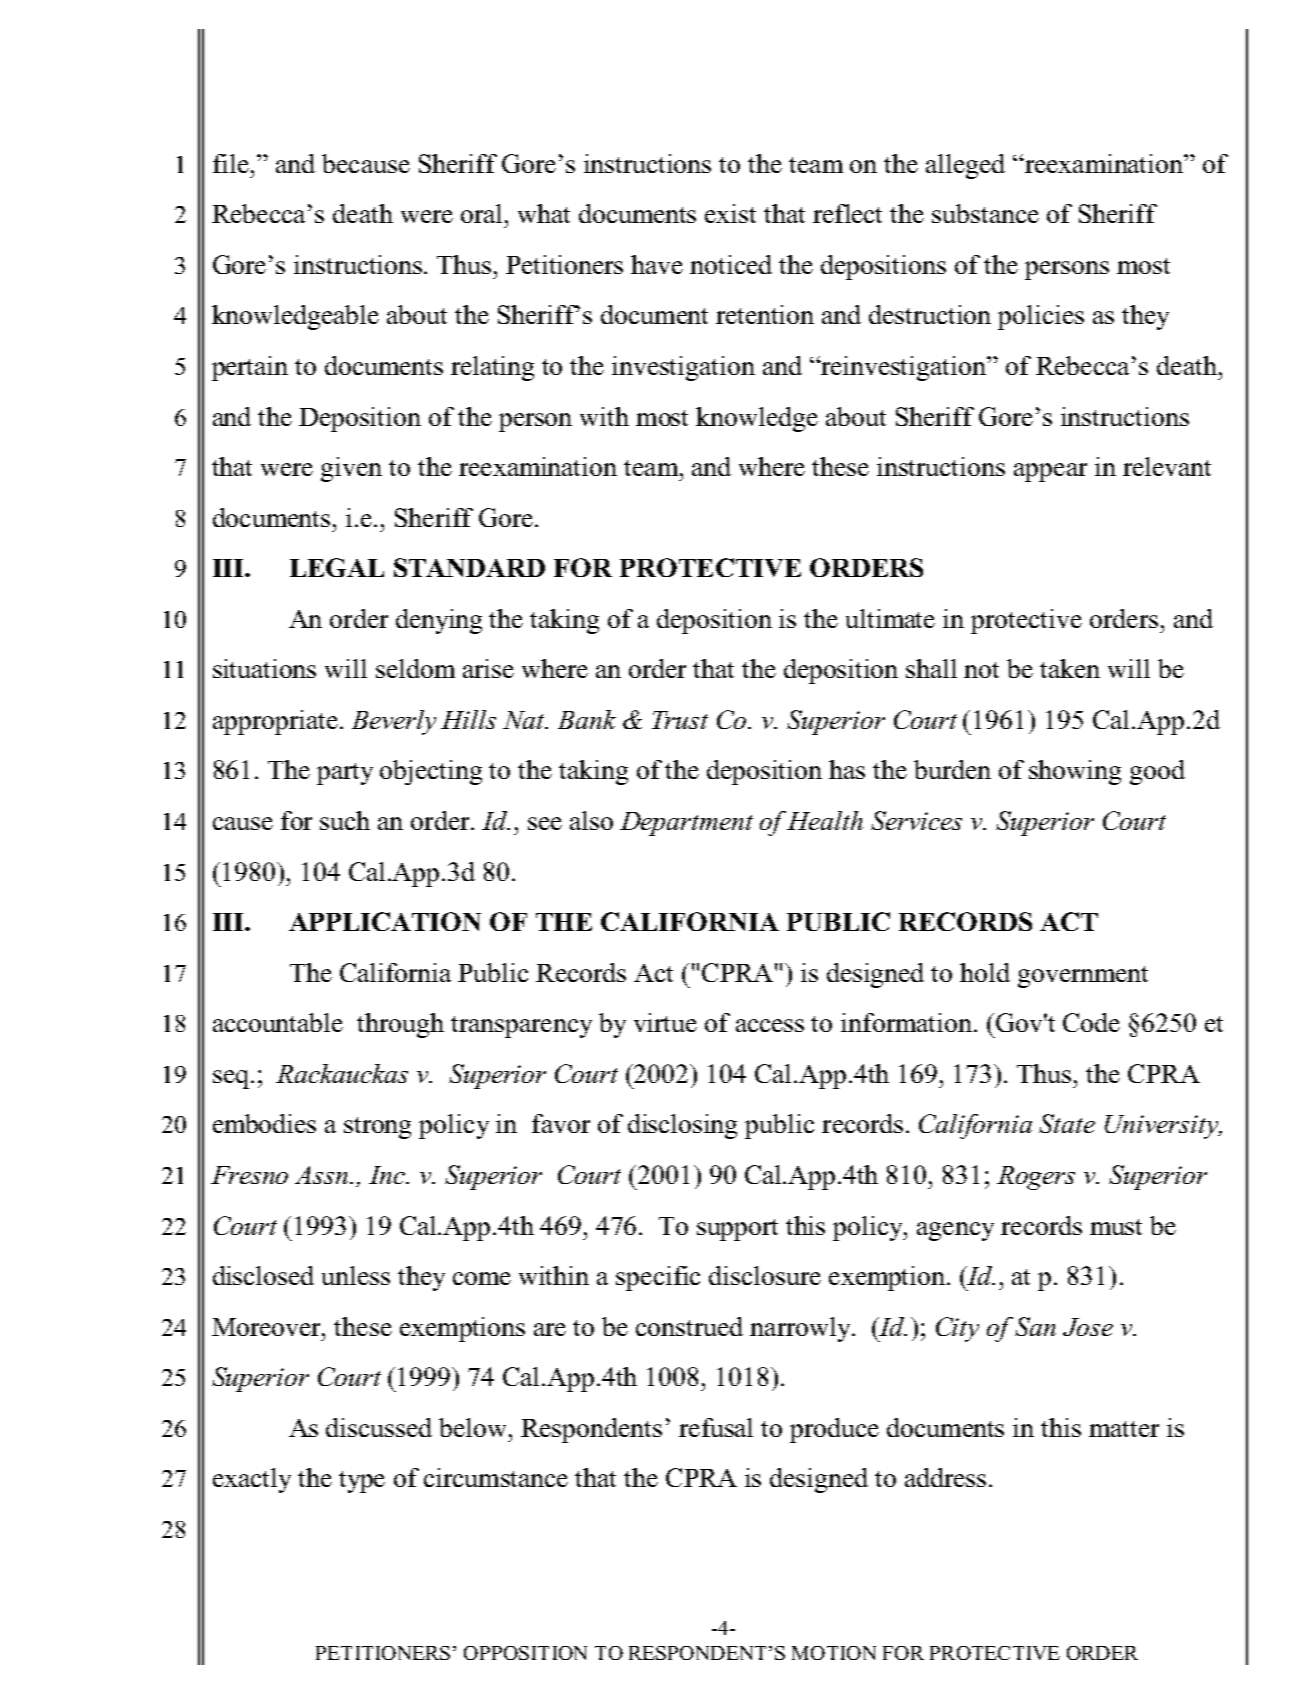  I want to click on exist, so click(730, 213).
